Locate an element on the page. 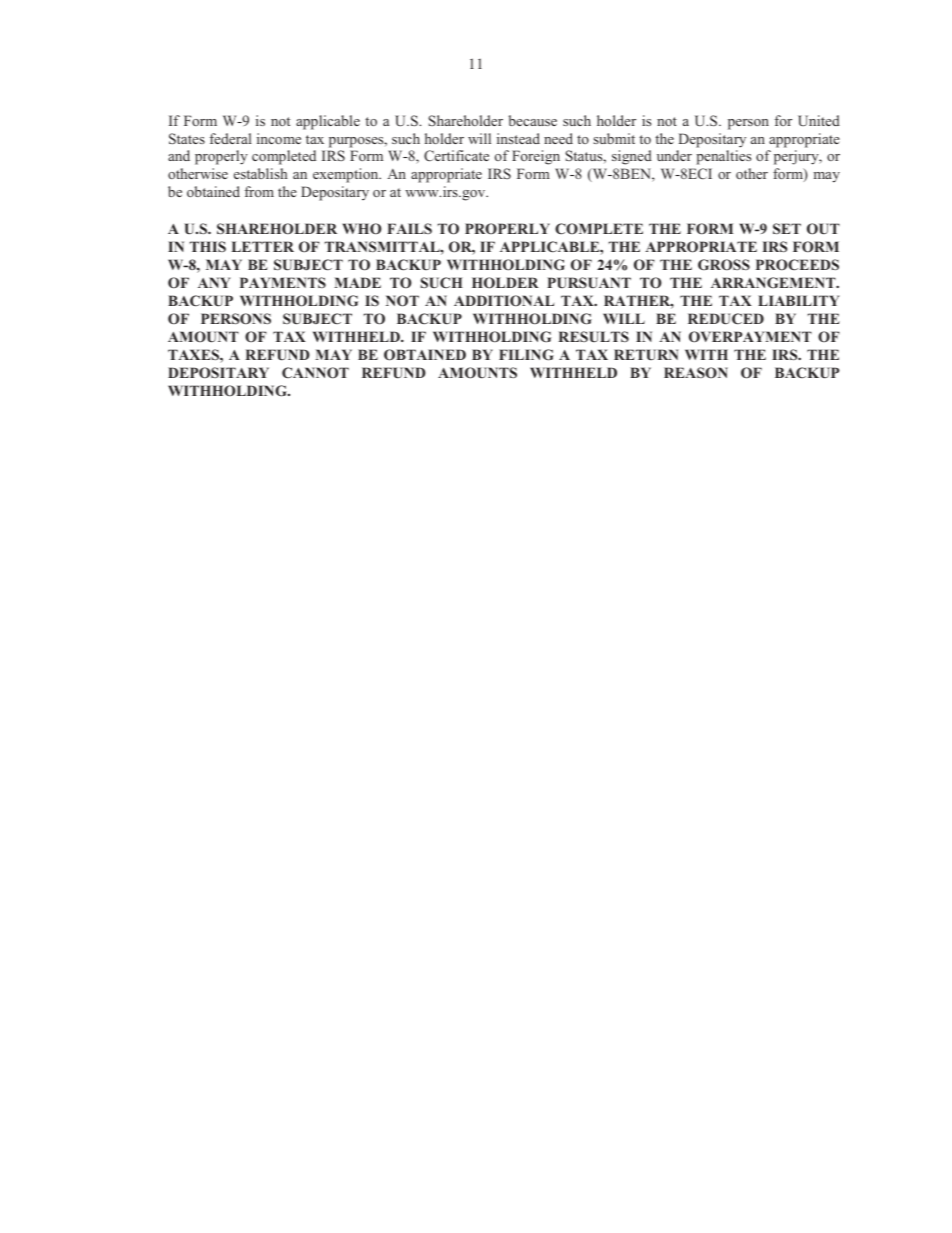 Image resolution: width=952 pixels, height=1233 pixels. income is located at coordinates (279, 138).
